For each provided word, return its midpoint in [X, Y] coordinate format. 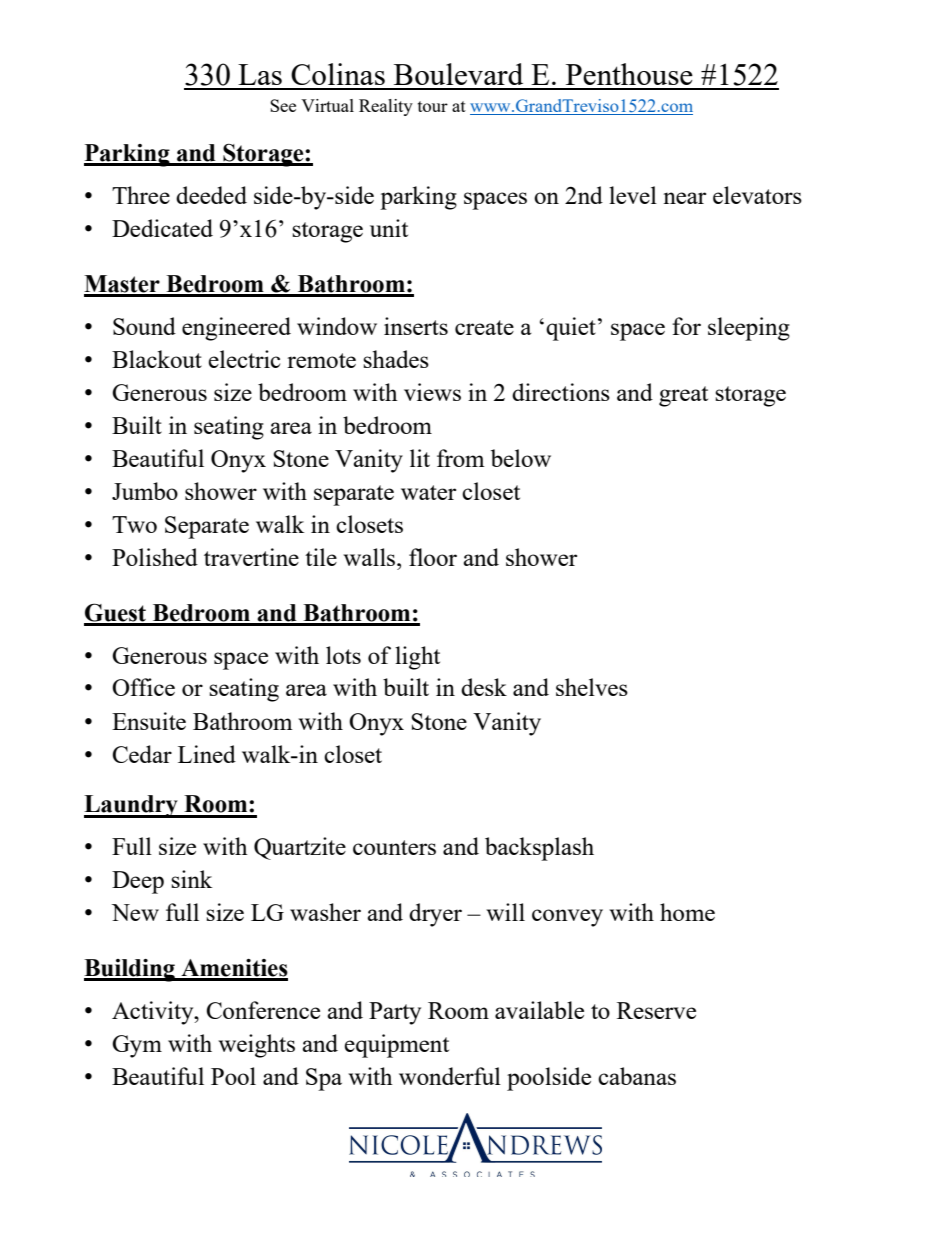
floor [433, 557]
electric [244, 359]
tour [433, 106]
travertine [251, 557]
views [432, 392]
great [683, 396]
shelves [592, 687]
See [283, 105]
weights [256, 1046]
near [684, 198]
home [687, 912]
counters [394, 847]
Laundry [132, 806]
